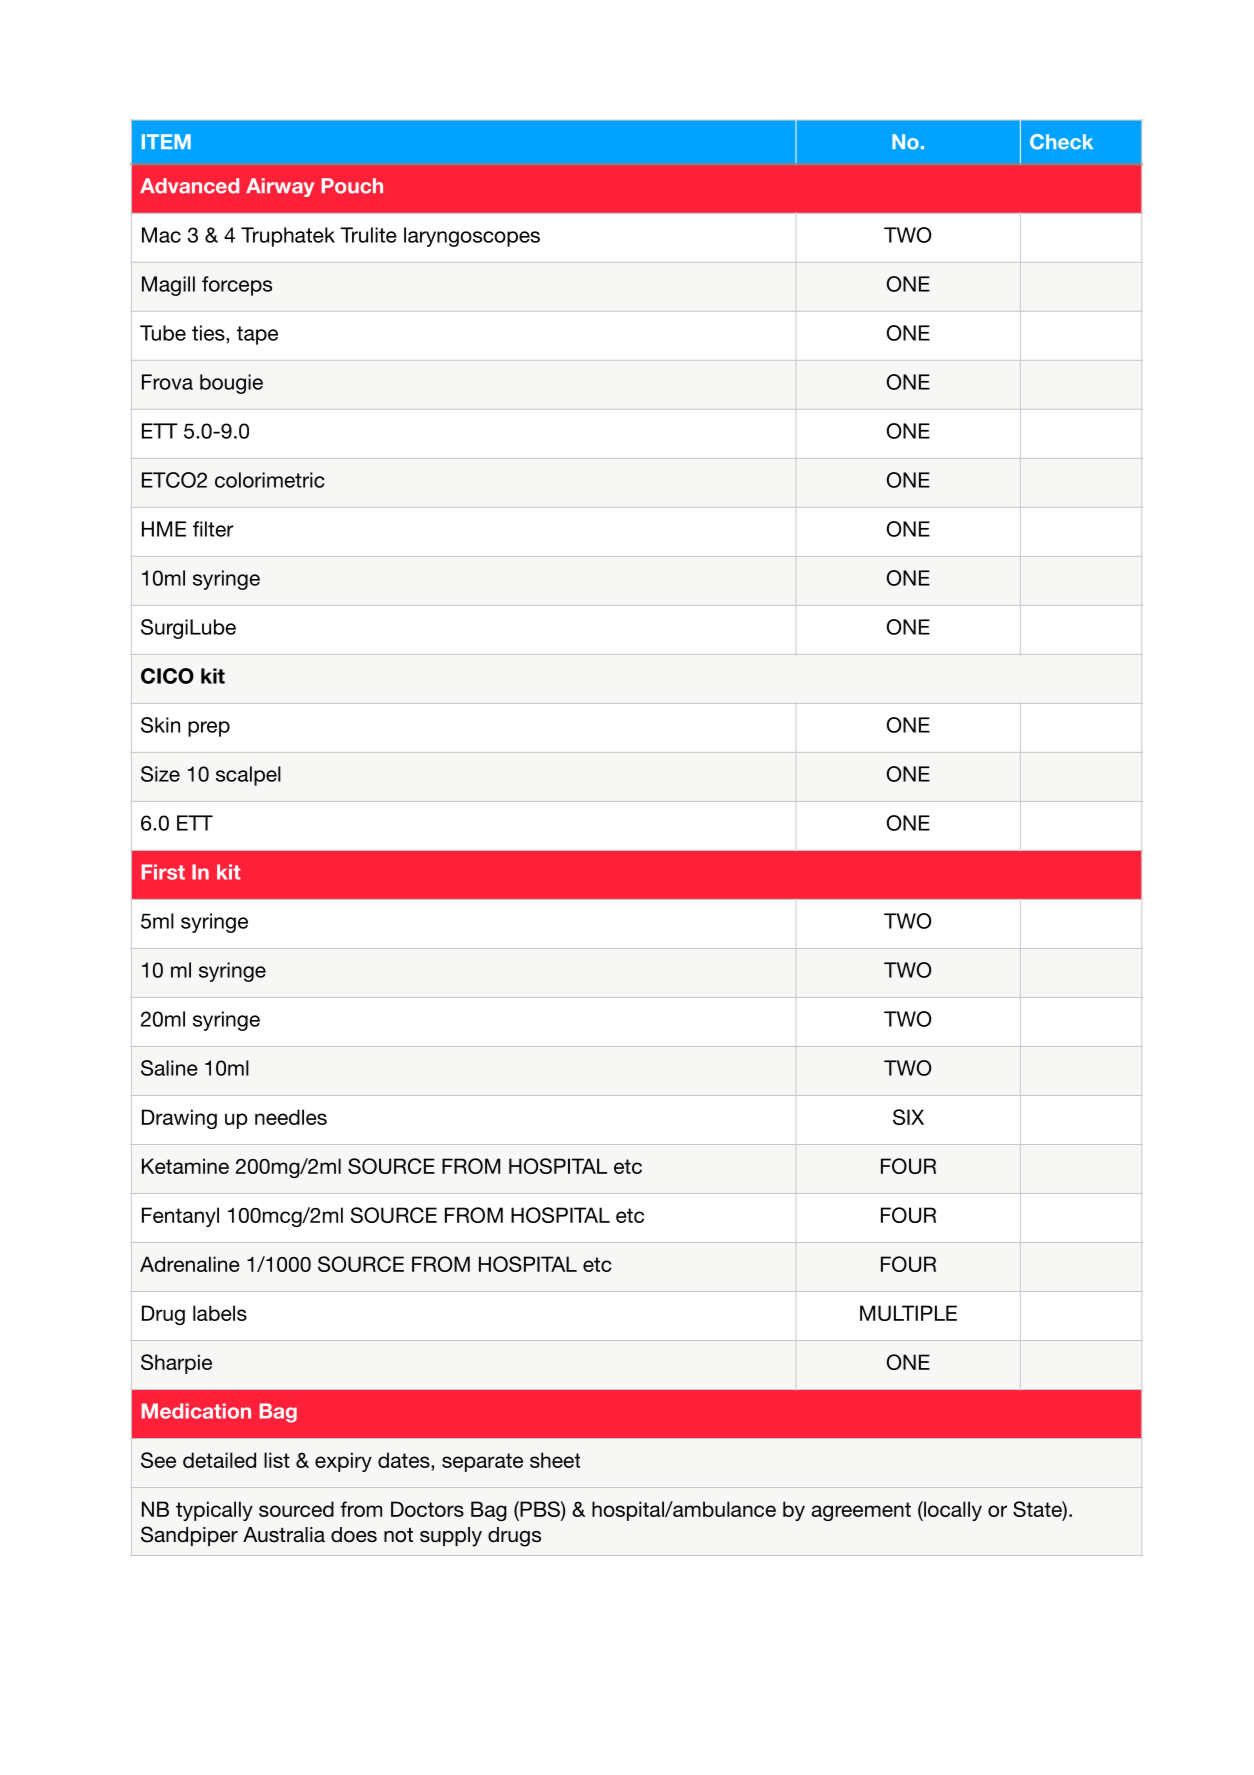 The image size is (1254, 1775). What do you see at coordinates (209, 729) in the screenshot?
I see `prep` at bounding box center [209, 729].
